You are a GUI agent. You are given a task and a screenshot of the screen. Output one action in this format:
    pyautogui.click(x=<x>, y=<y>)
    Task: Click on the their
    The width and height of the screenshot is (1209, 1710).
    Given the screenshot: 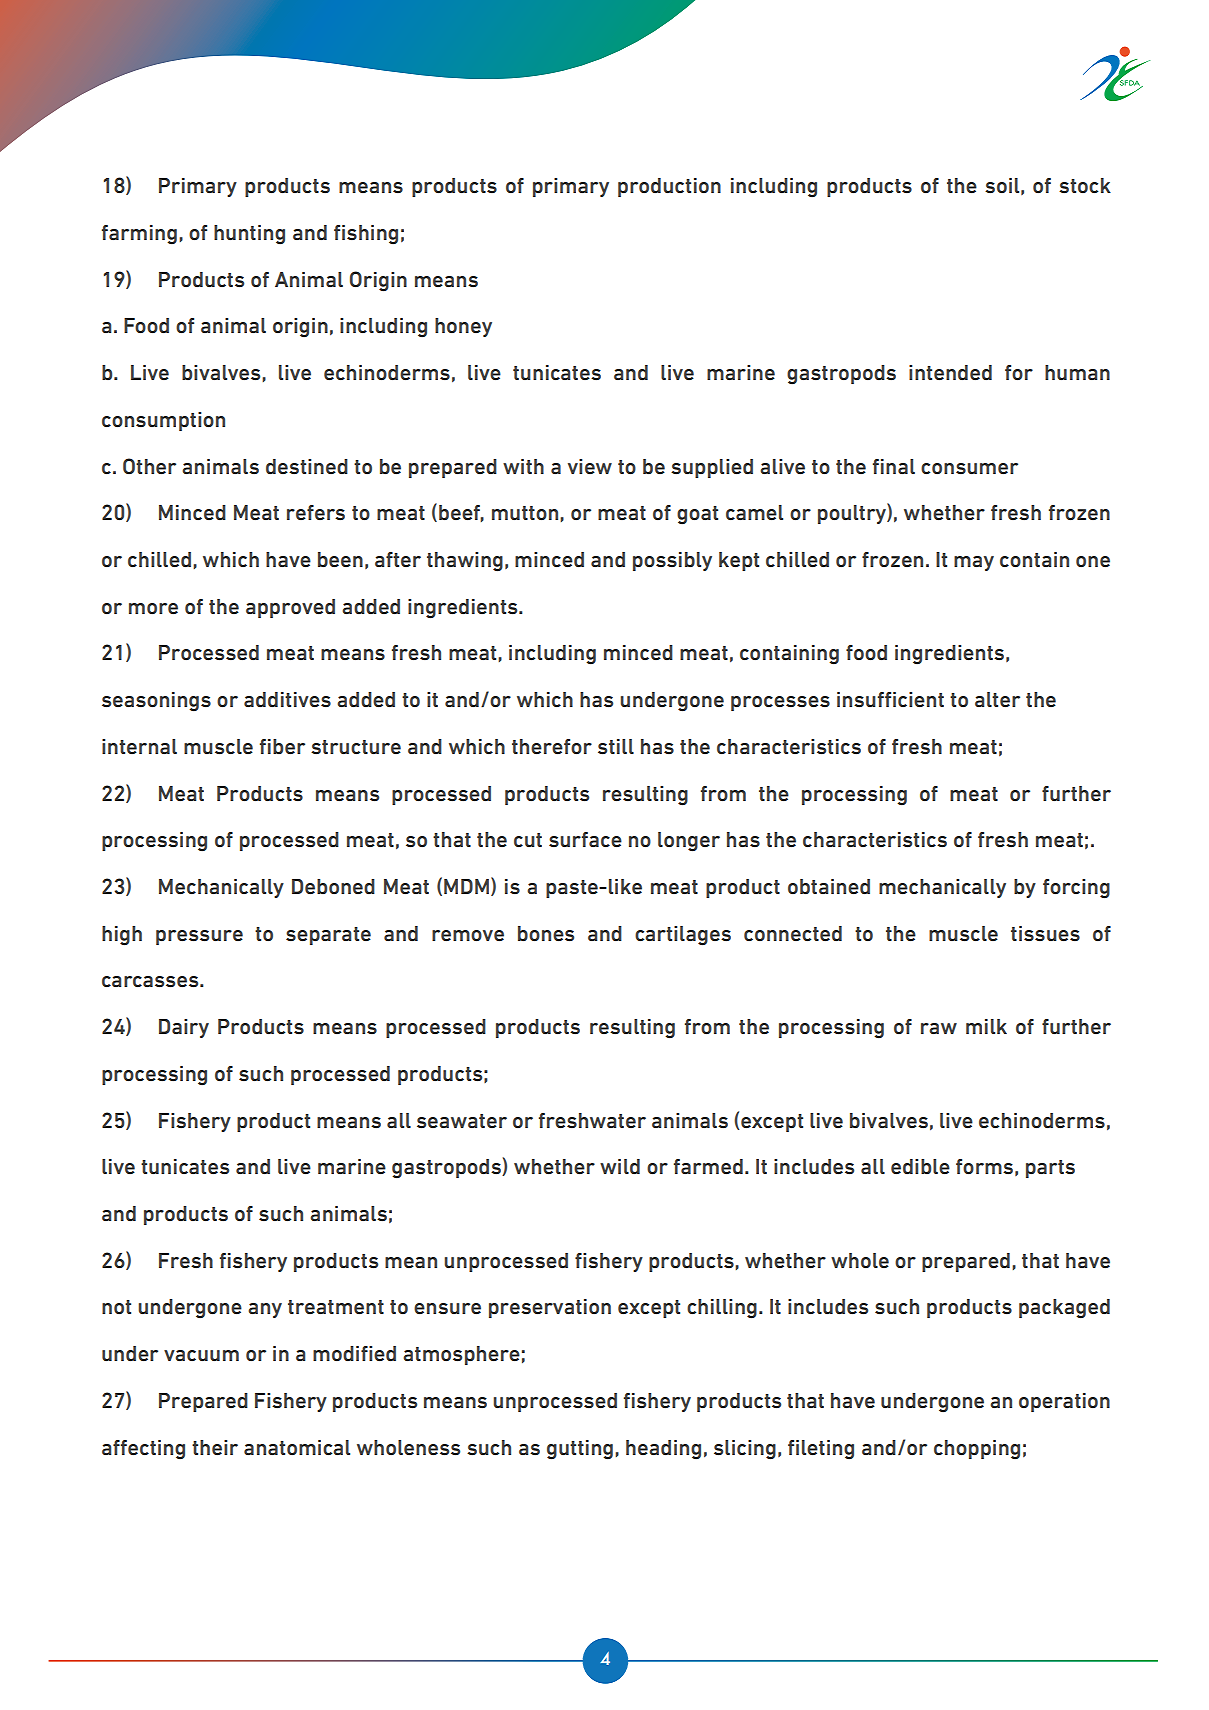 What is the action you would take?
    pyautogui.click(x=215, y=1448)
